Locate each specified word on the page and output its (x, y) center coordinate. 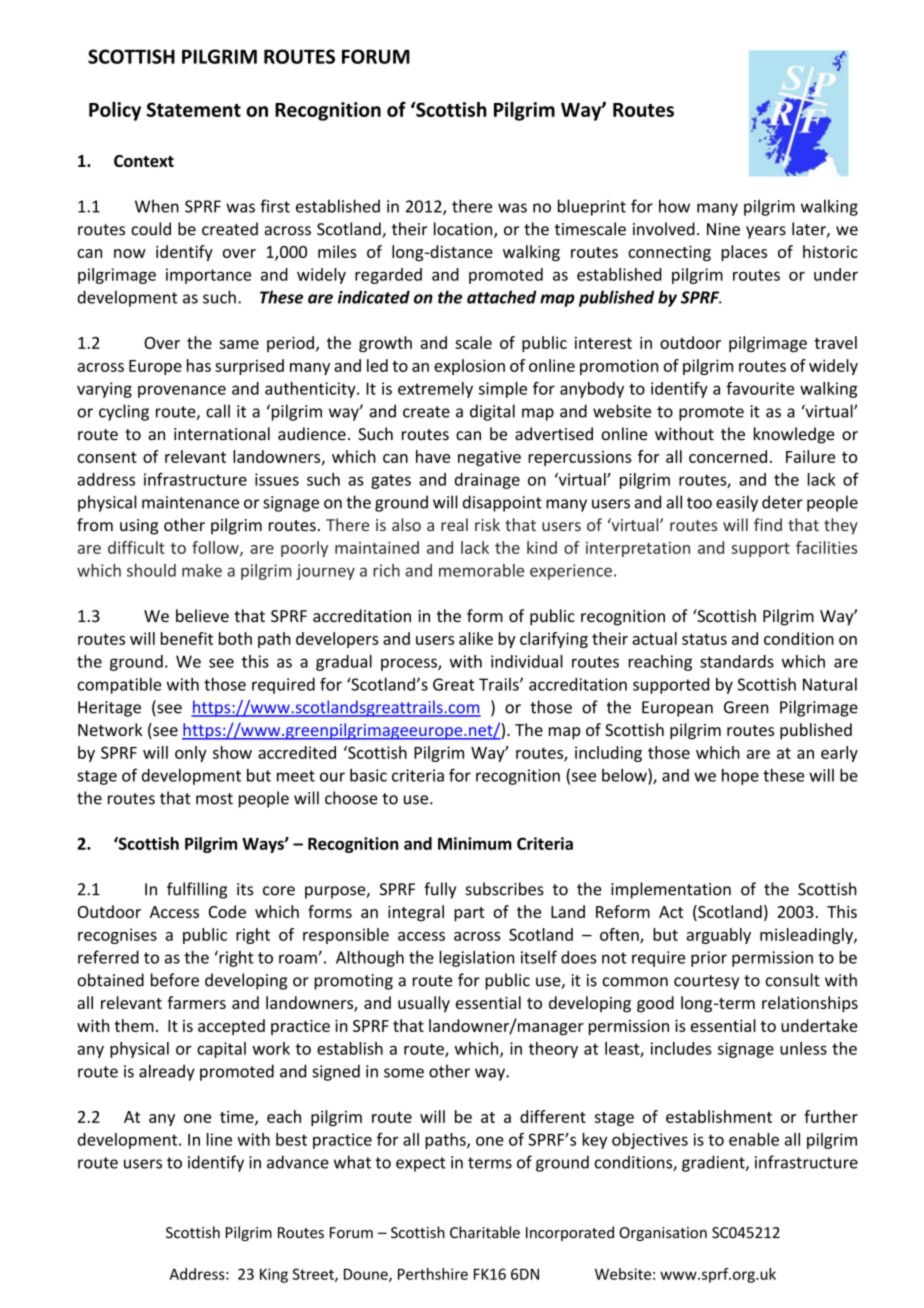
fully (440, 890)
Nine (723, 229)
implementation (671, 890)
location (464, 230)
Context (144, 161)
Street (314, 1275)
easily (737, 503)
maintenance (190, 502)
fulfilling (197, 890)
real (454, 524)
